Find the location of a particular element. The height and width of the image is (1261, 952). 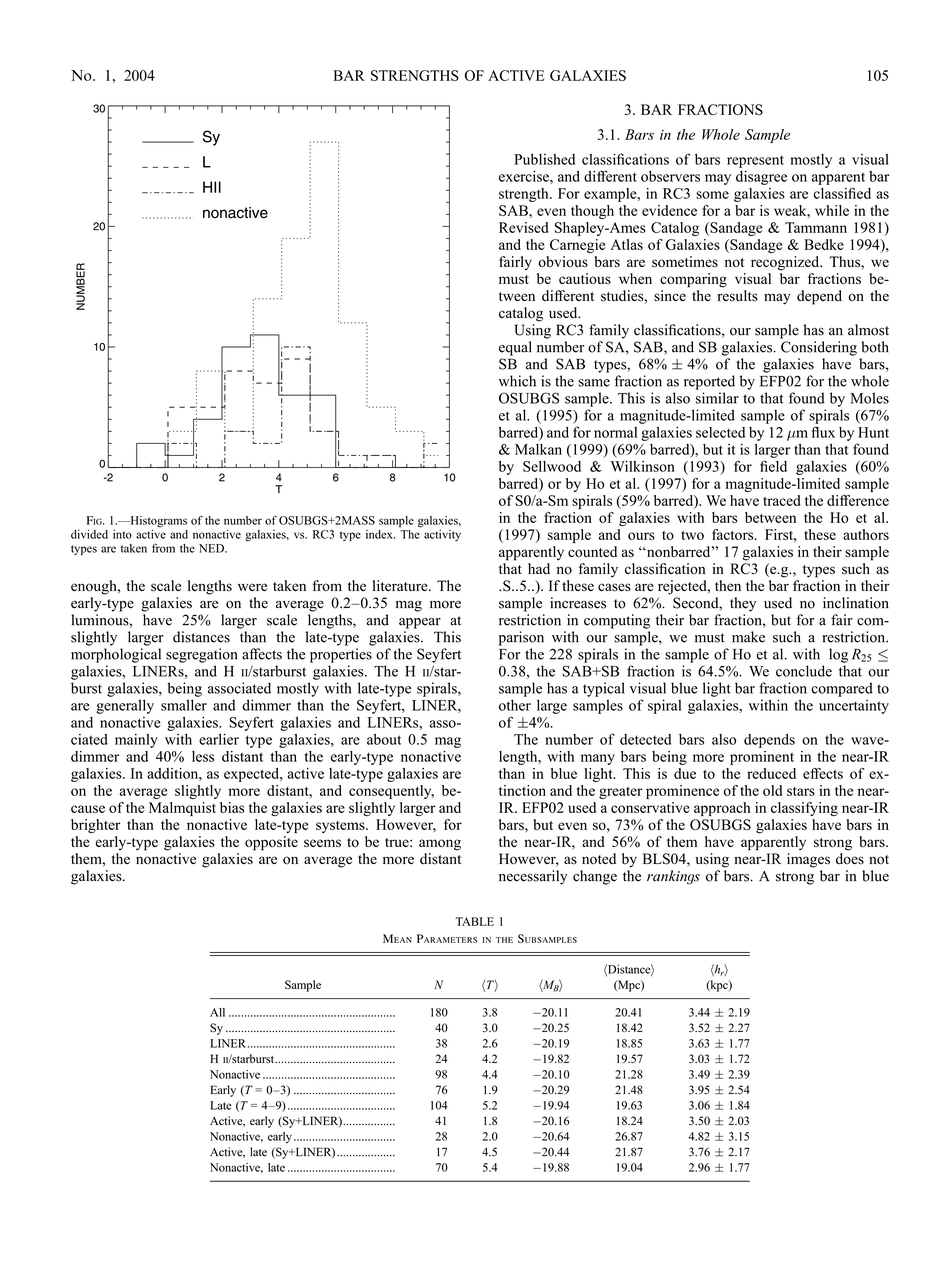

Published is located at coordinates (544, 159).
